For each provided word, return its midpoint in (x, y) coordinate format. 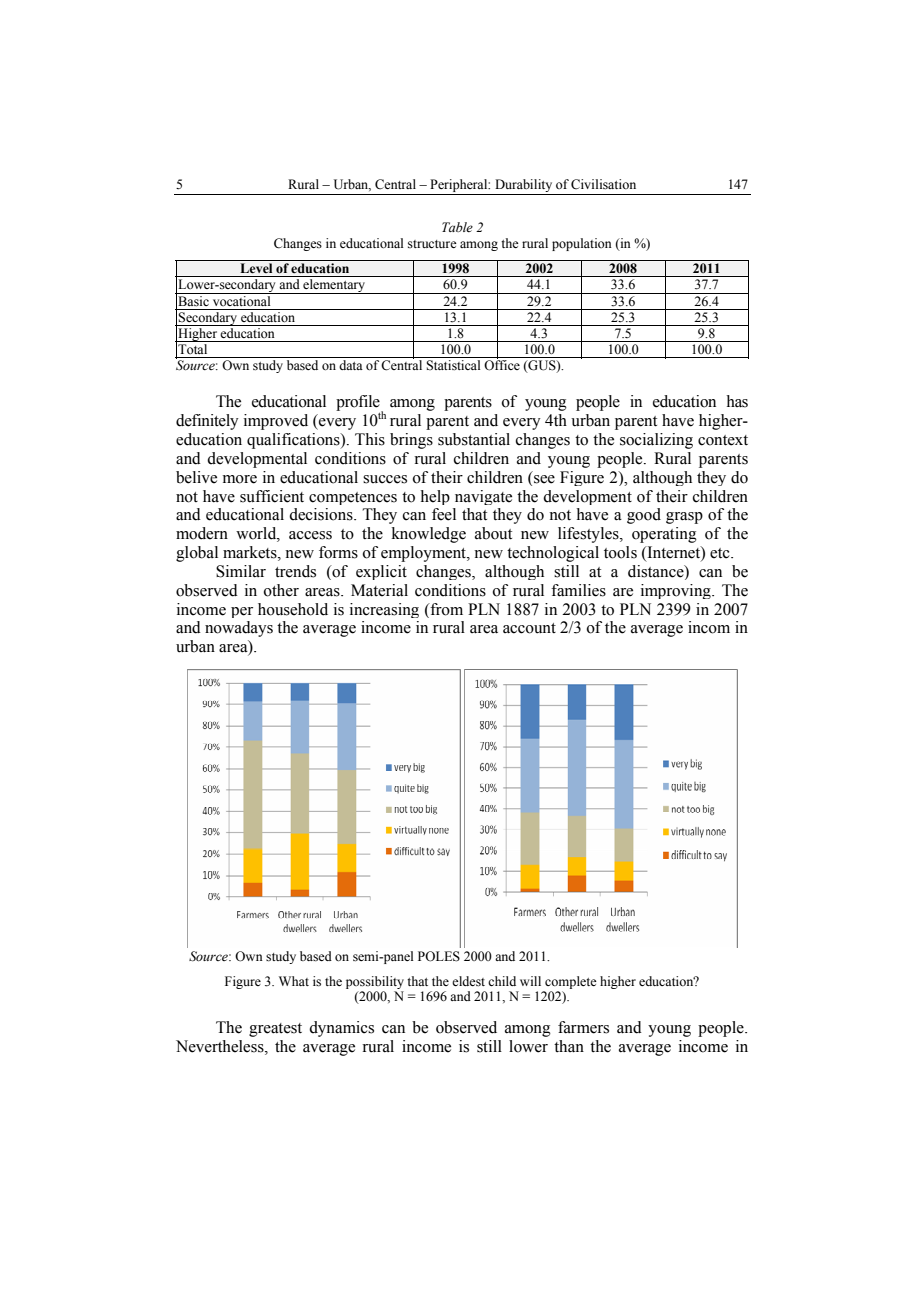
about (493, 533)
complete (571, 982)
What (294, 981)
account (529, 628)
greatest (275, 1030)
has (737, 401)
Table (457, 227)
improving (677, 591)
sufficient (272, 496)
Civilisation (603, 184)
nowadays (239, 629)
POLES (439, 956)
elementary (334, 286)
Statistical (453, 365)
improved (276, 422)
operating (664, 535)
